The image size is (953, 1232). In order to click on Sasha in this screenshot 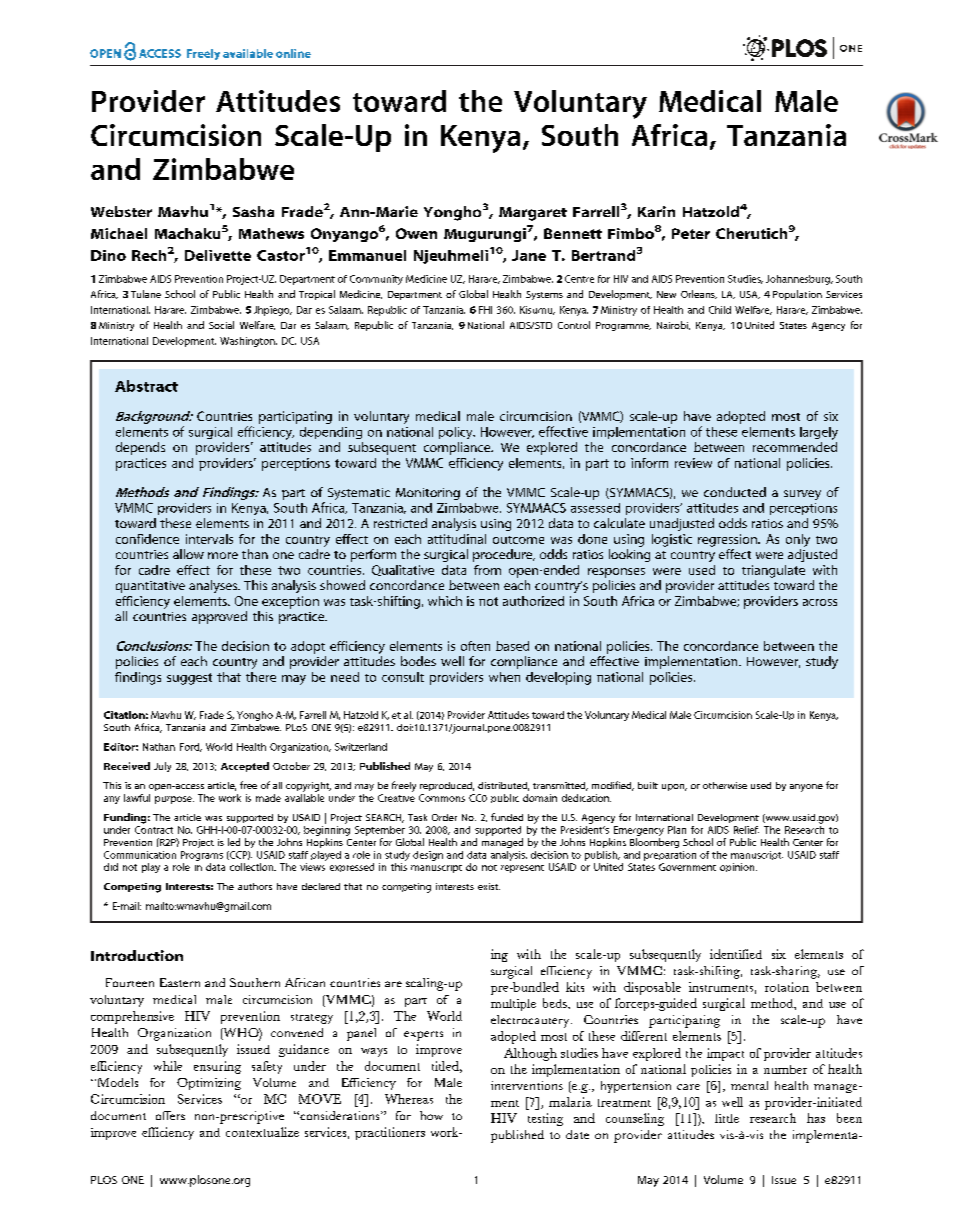, I will do `click(253, 211)`.
